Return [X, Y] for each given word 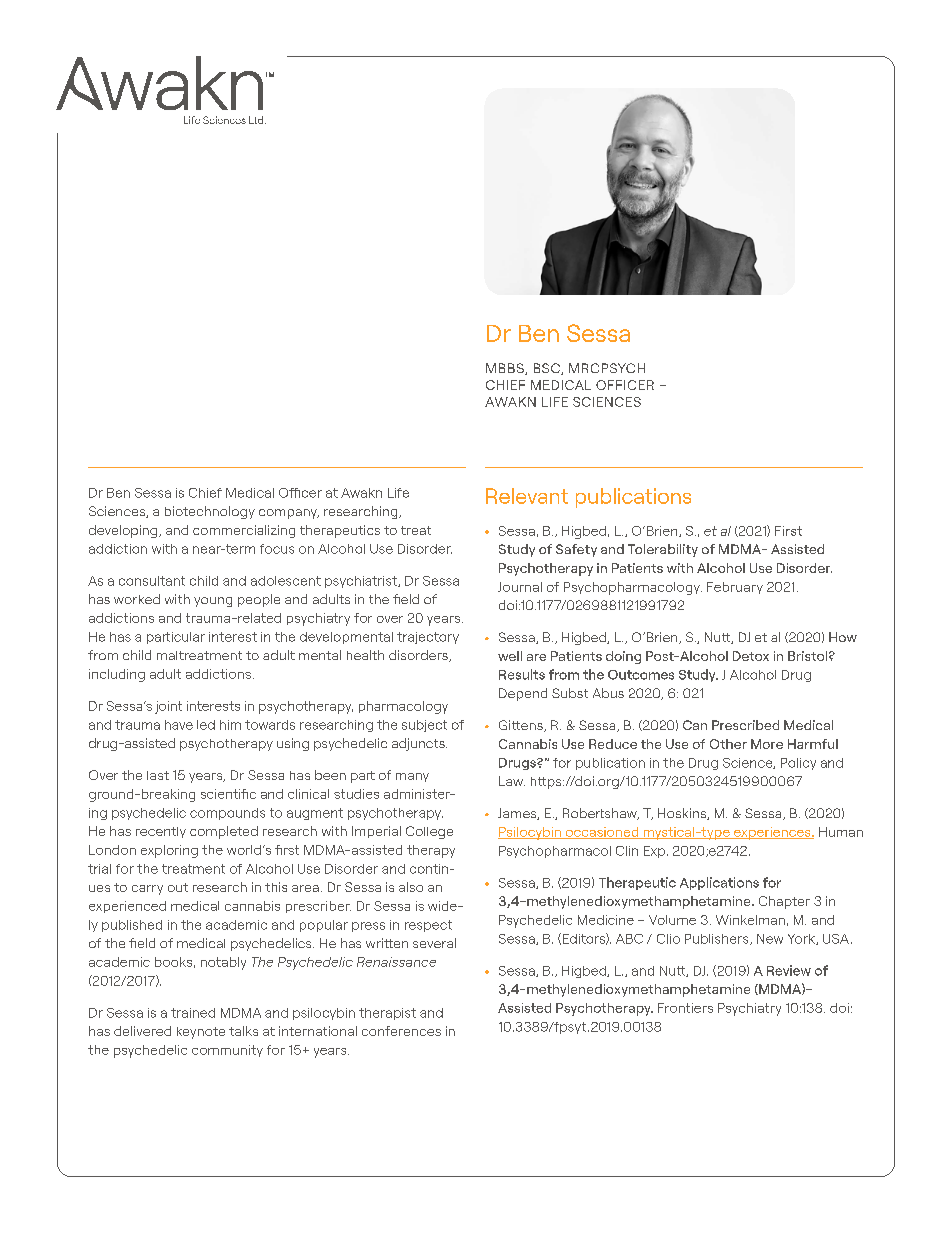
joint [168, 707]
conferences [401, 1031]
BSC [548, 369]
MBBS [506, 369]
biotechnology [210, 512]
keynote [201, 1033]
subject [424, 726]
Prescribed [745, 725]
